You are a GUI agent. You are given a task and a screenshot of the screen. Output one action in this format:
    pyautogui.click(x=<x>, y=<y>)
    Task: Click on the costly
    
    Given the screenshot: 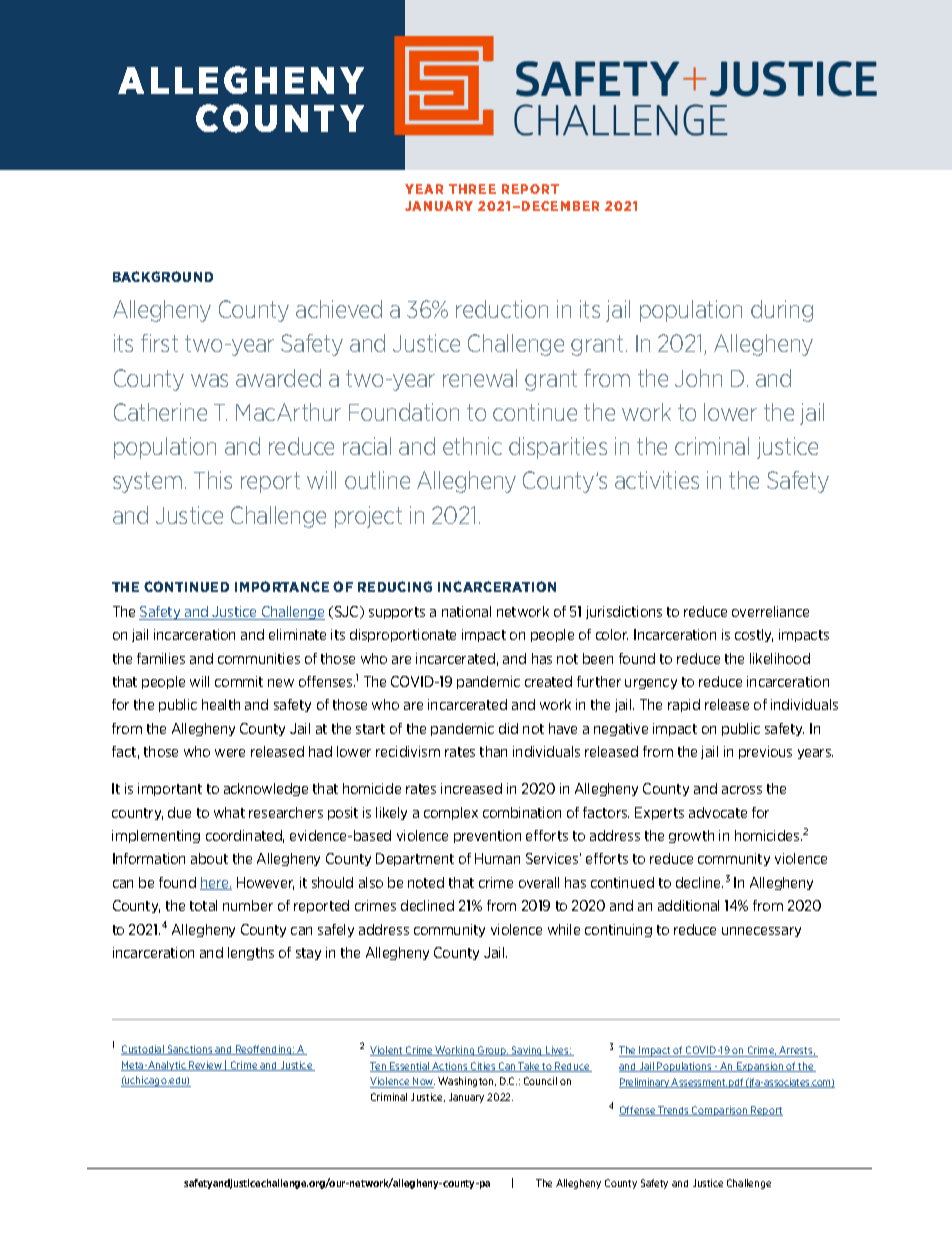 What is the action you would take?
    pyautogui.click(x=754, y=635)
